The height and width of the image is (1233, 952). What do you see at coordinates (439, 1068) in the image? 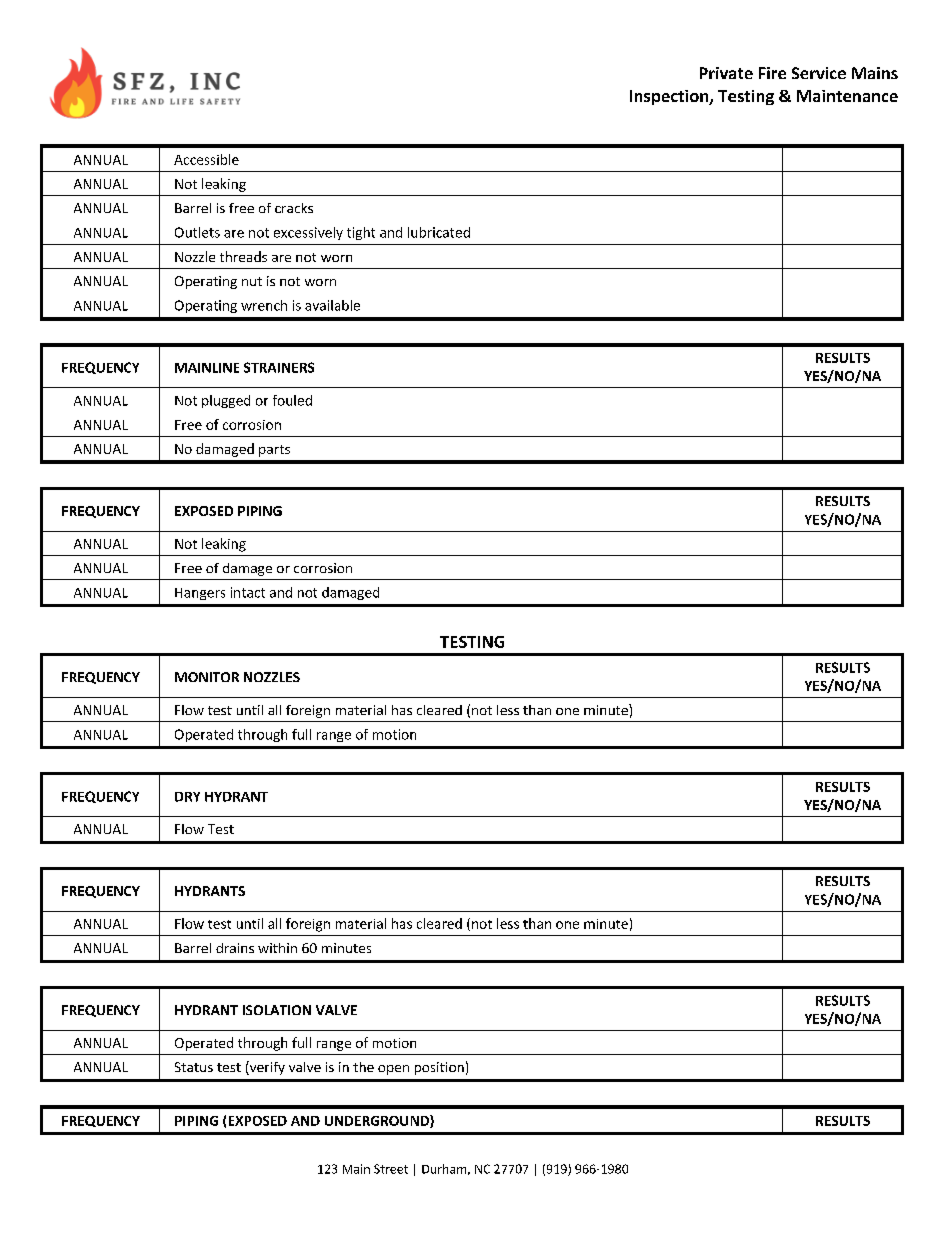
I see `position` at bounding box center [439, 1068].
